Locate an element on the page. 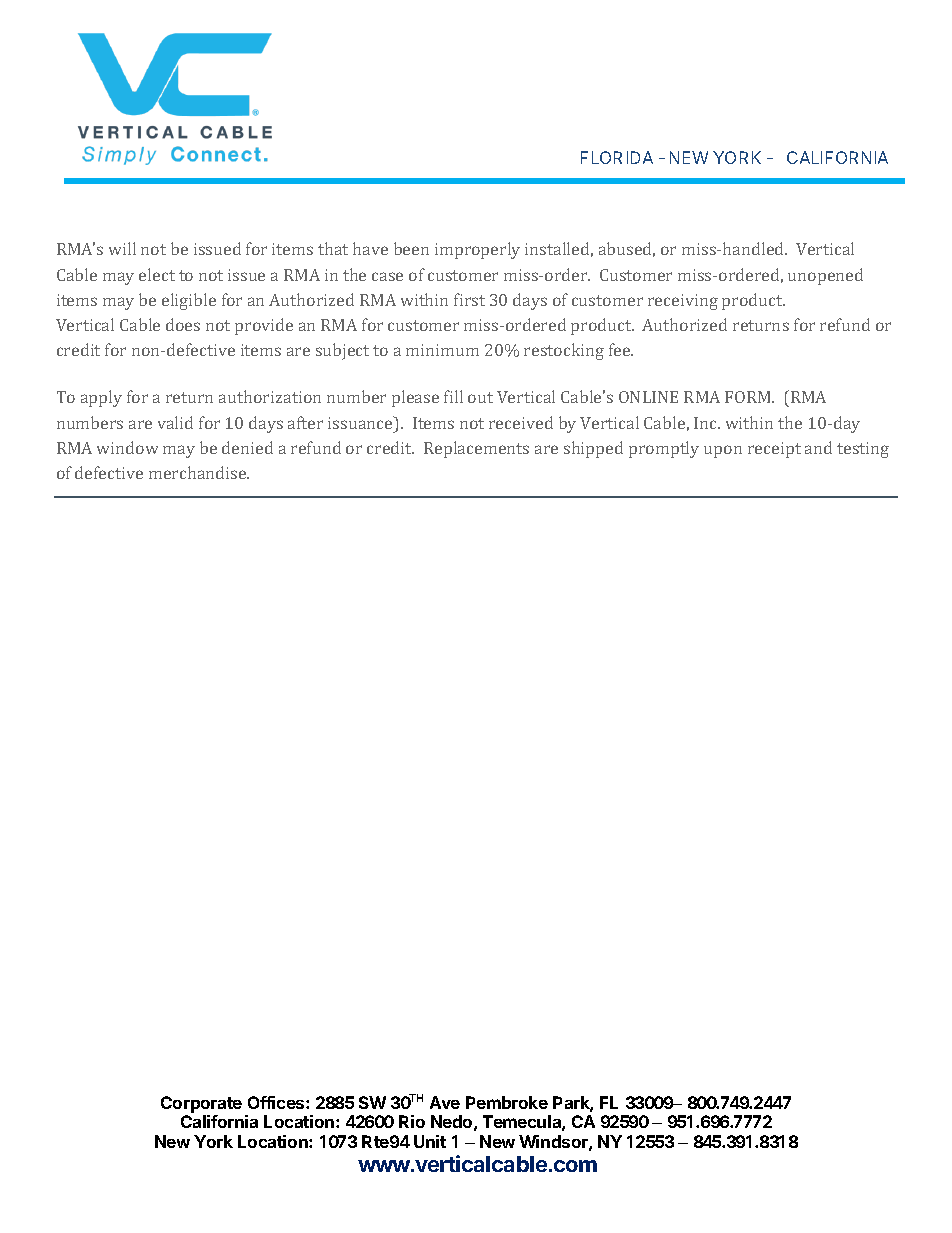 This image has width=952, height=1233. Pembroke is located at coordinates (507, 1102).
